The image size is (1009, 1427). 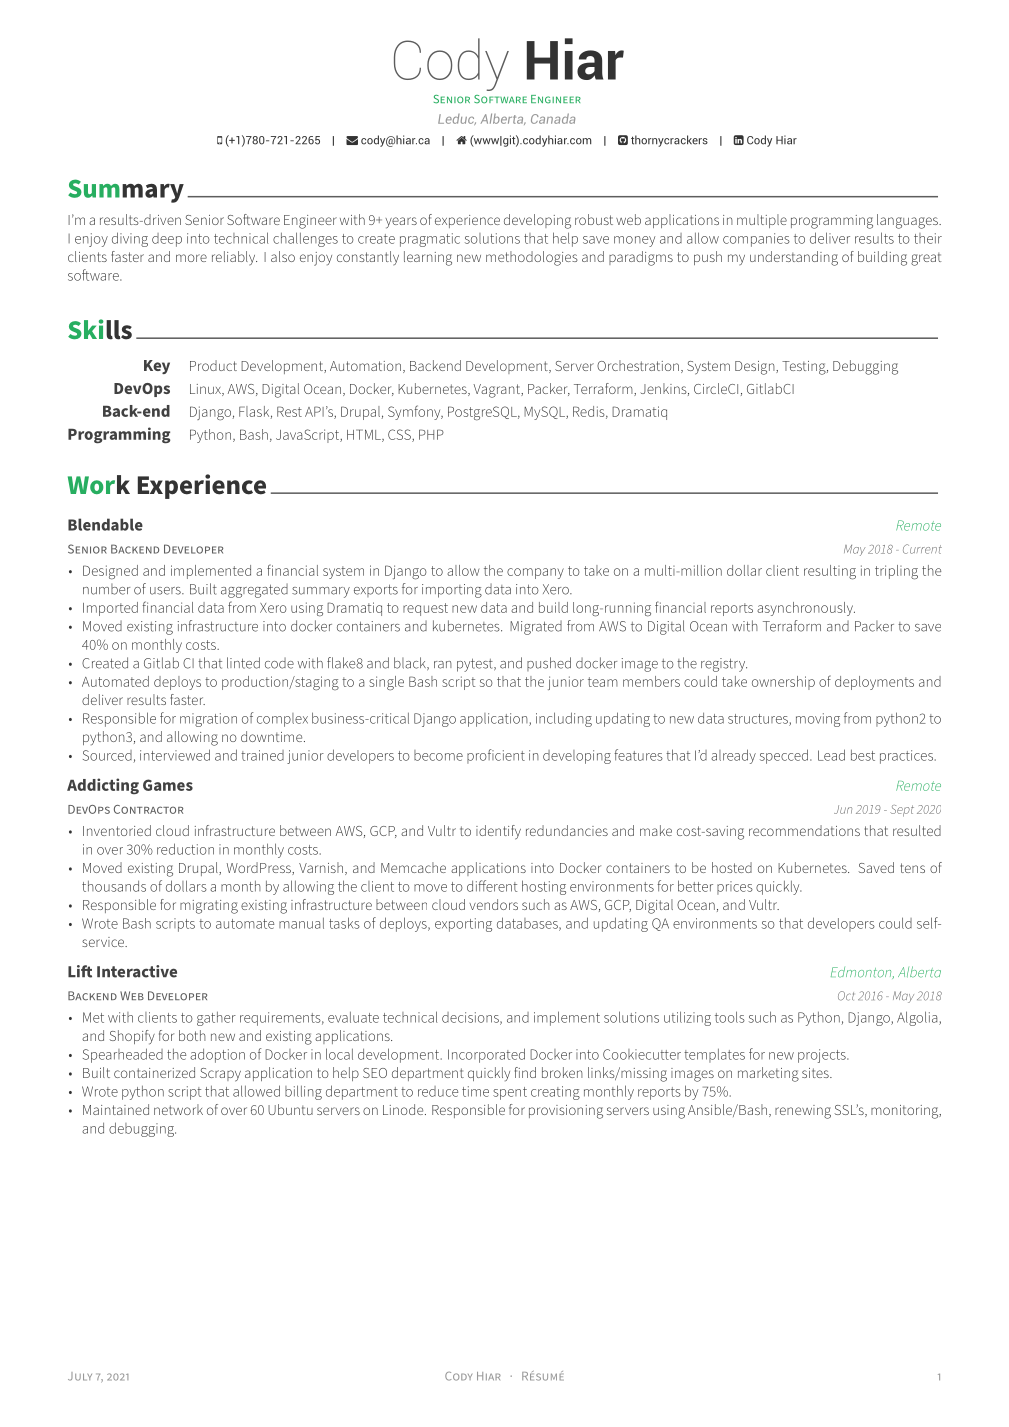 What do you see at coordinates (831, 755) in the screenshot?
I see `Lead` at bounding box center [831, 755].
